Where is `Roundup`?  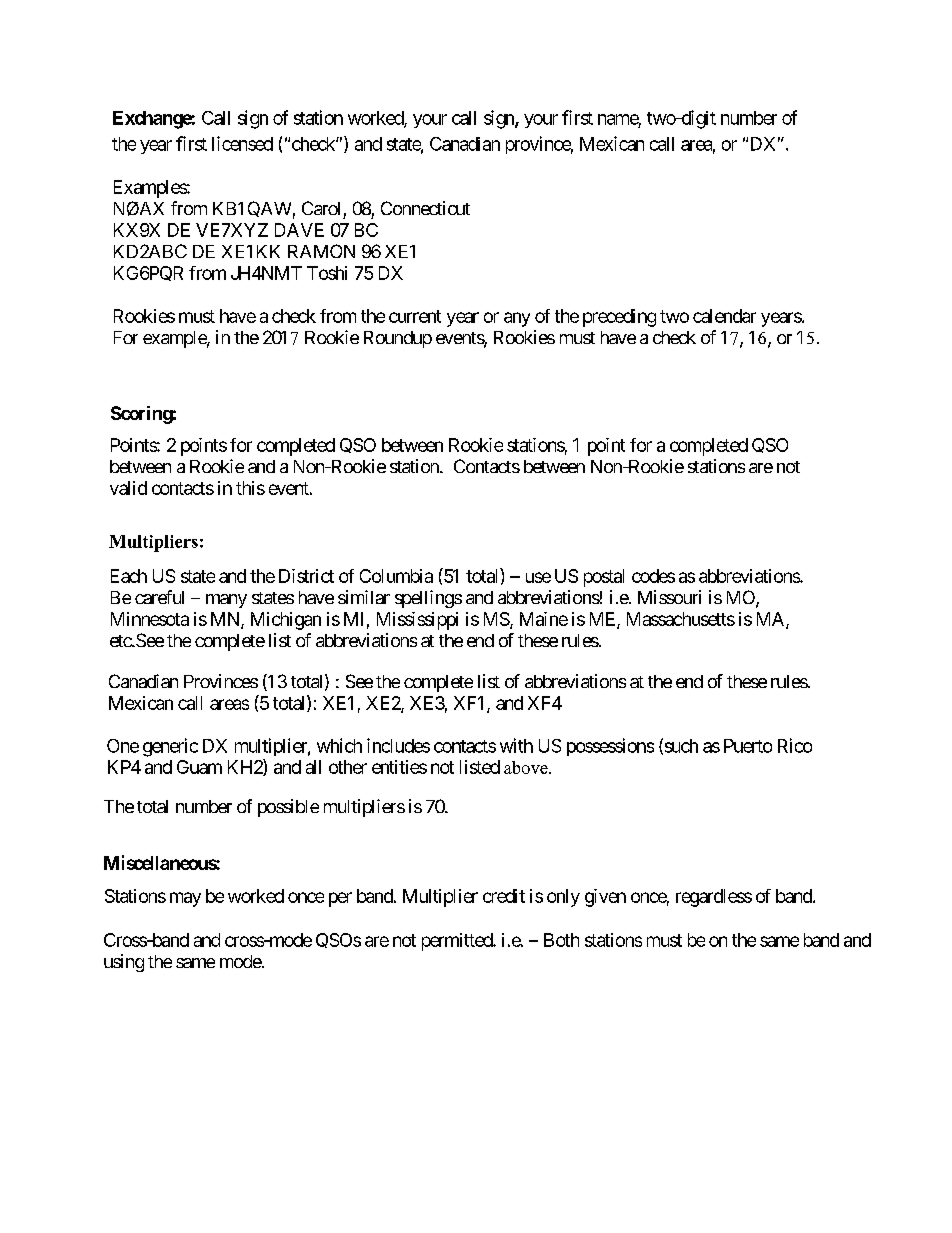
Roundup is located at coordinates (398, 339).
